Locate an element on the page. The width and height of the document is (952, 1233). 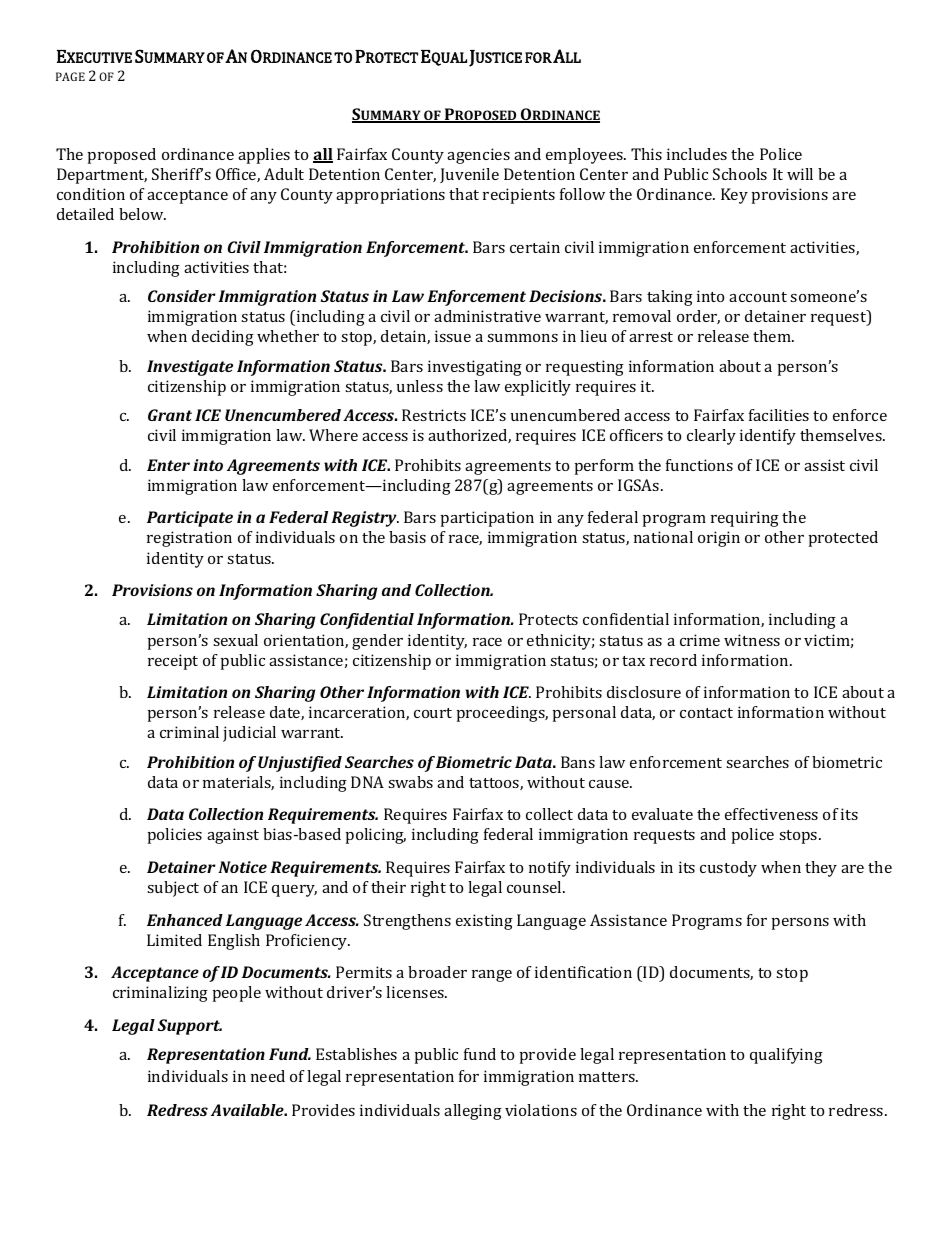
contact is located at coordinates (706, 713).
